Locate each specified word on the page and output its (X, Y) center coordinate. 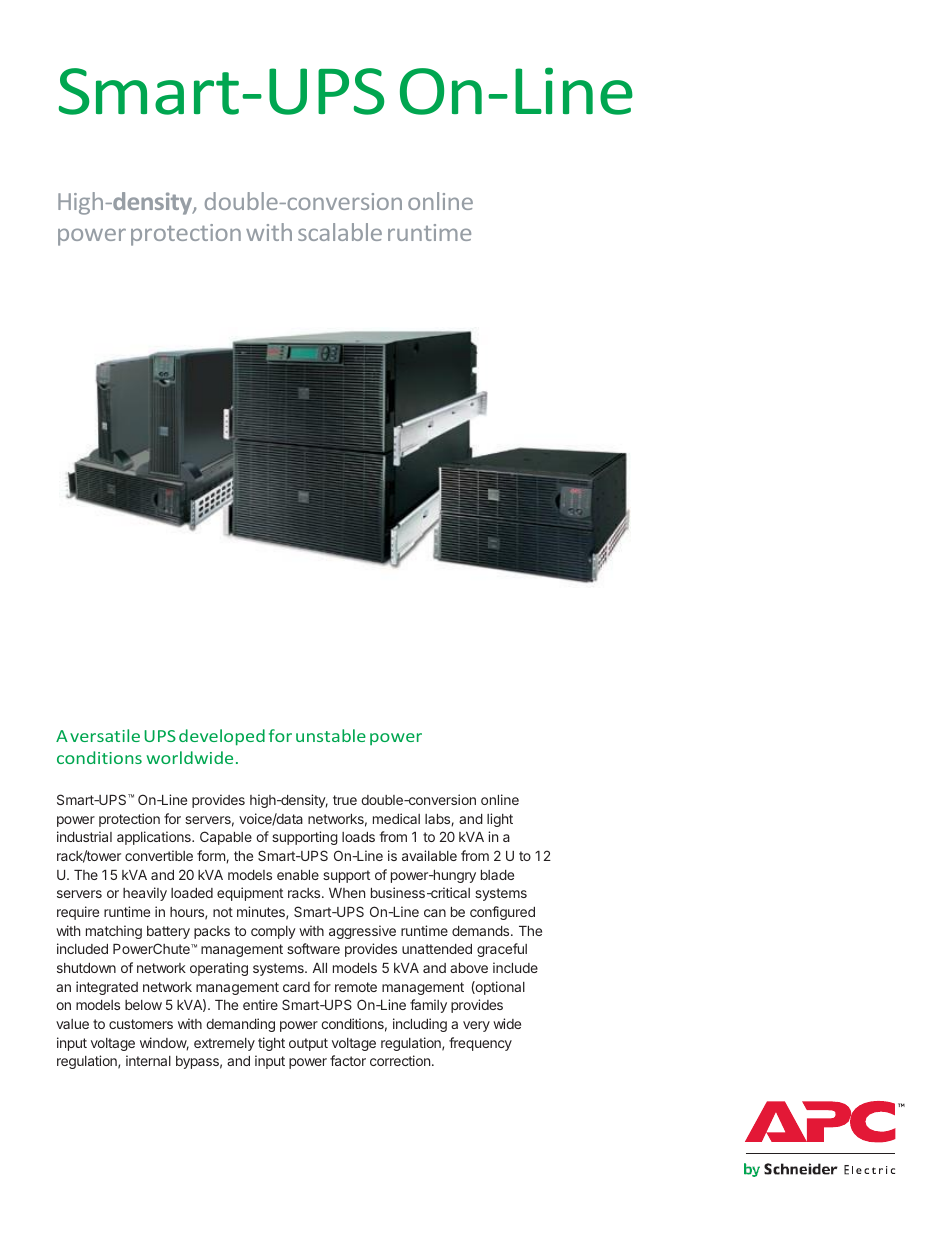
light (500, 820)
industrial (84, 836)
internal (148, 1060)
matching (114, 932)
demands (482, 931)
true (345, 800)
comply (273, 932)
